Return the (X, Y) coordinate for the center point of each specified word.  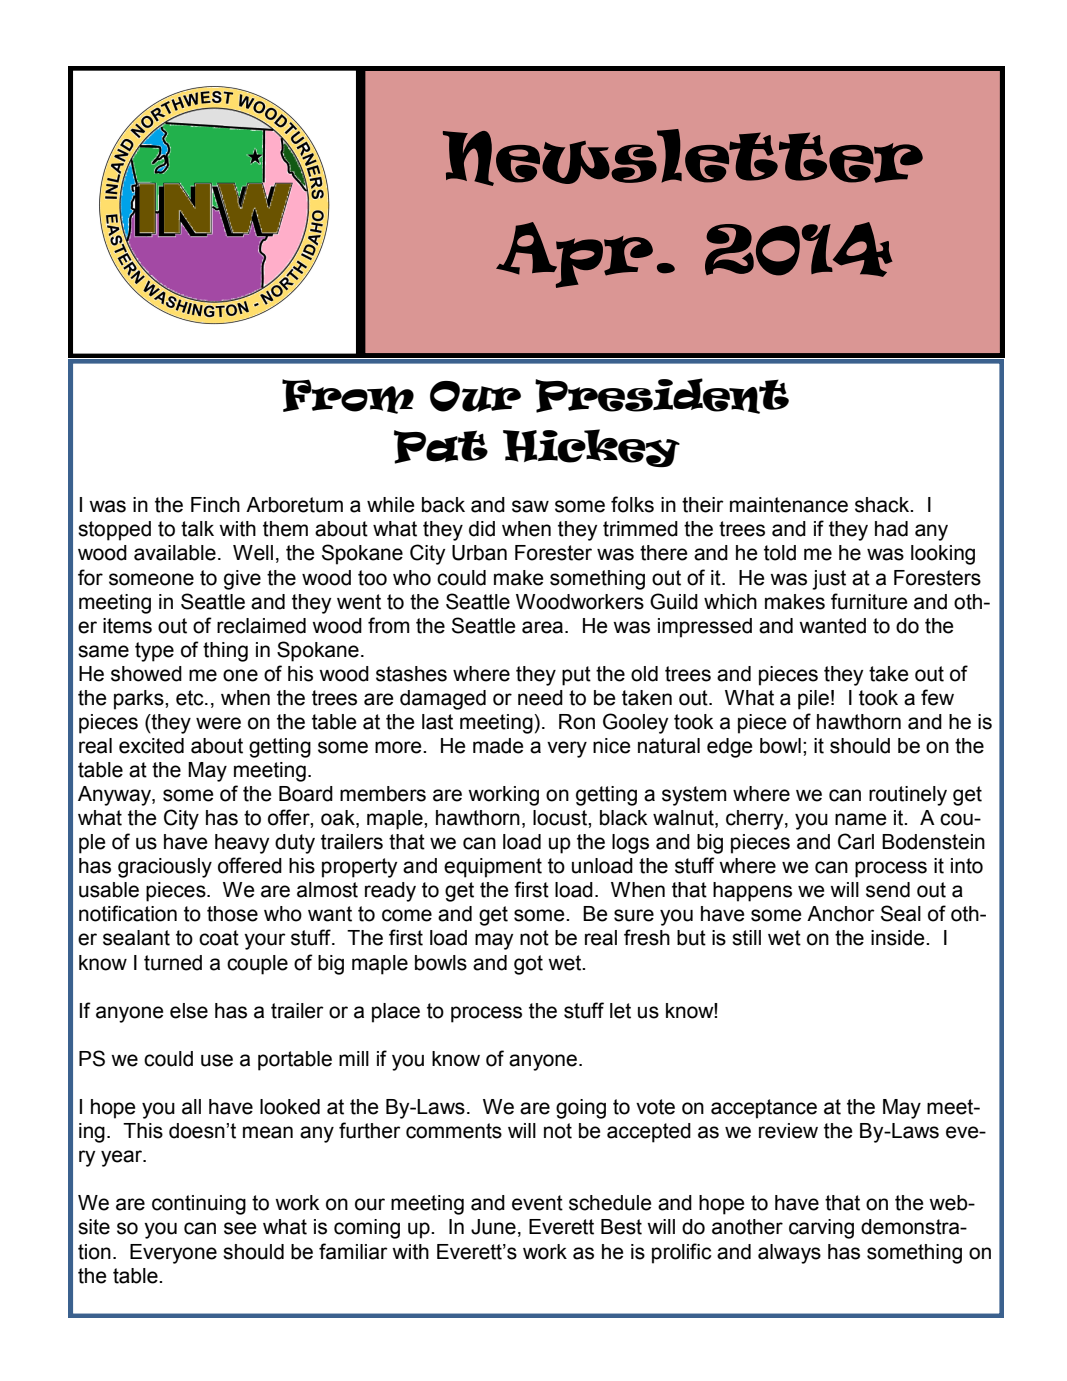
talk (197, 529)
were (218, 723)
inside (899, 938)
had (891, 529)
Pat (441, 447)
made (498, 746)
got (528, 965)
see (240, 1228)
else (189, 1011)
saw (530, 506)
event (537, 1203)
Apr (574, 255)
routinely (908, 796)
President (662, 396)
